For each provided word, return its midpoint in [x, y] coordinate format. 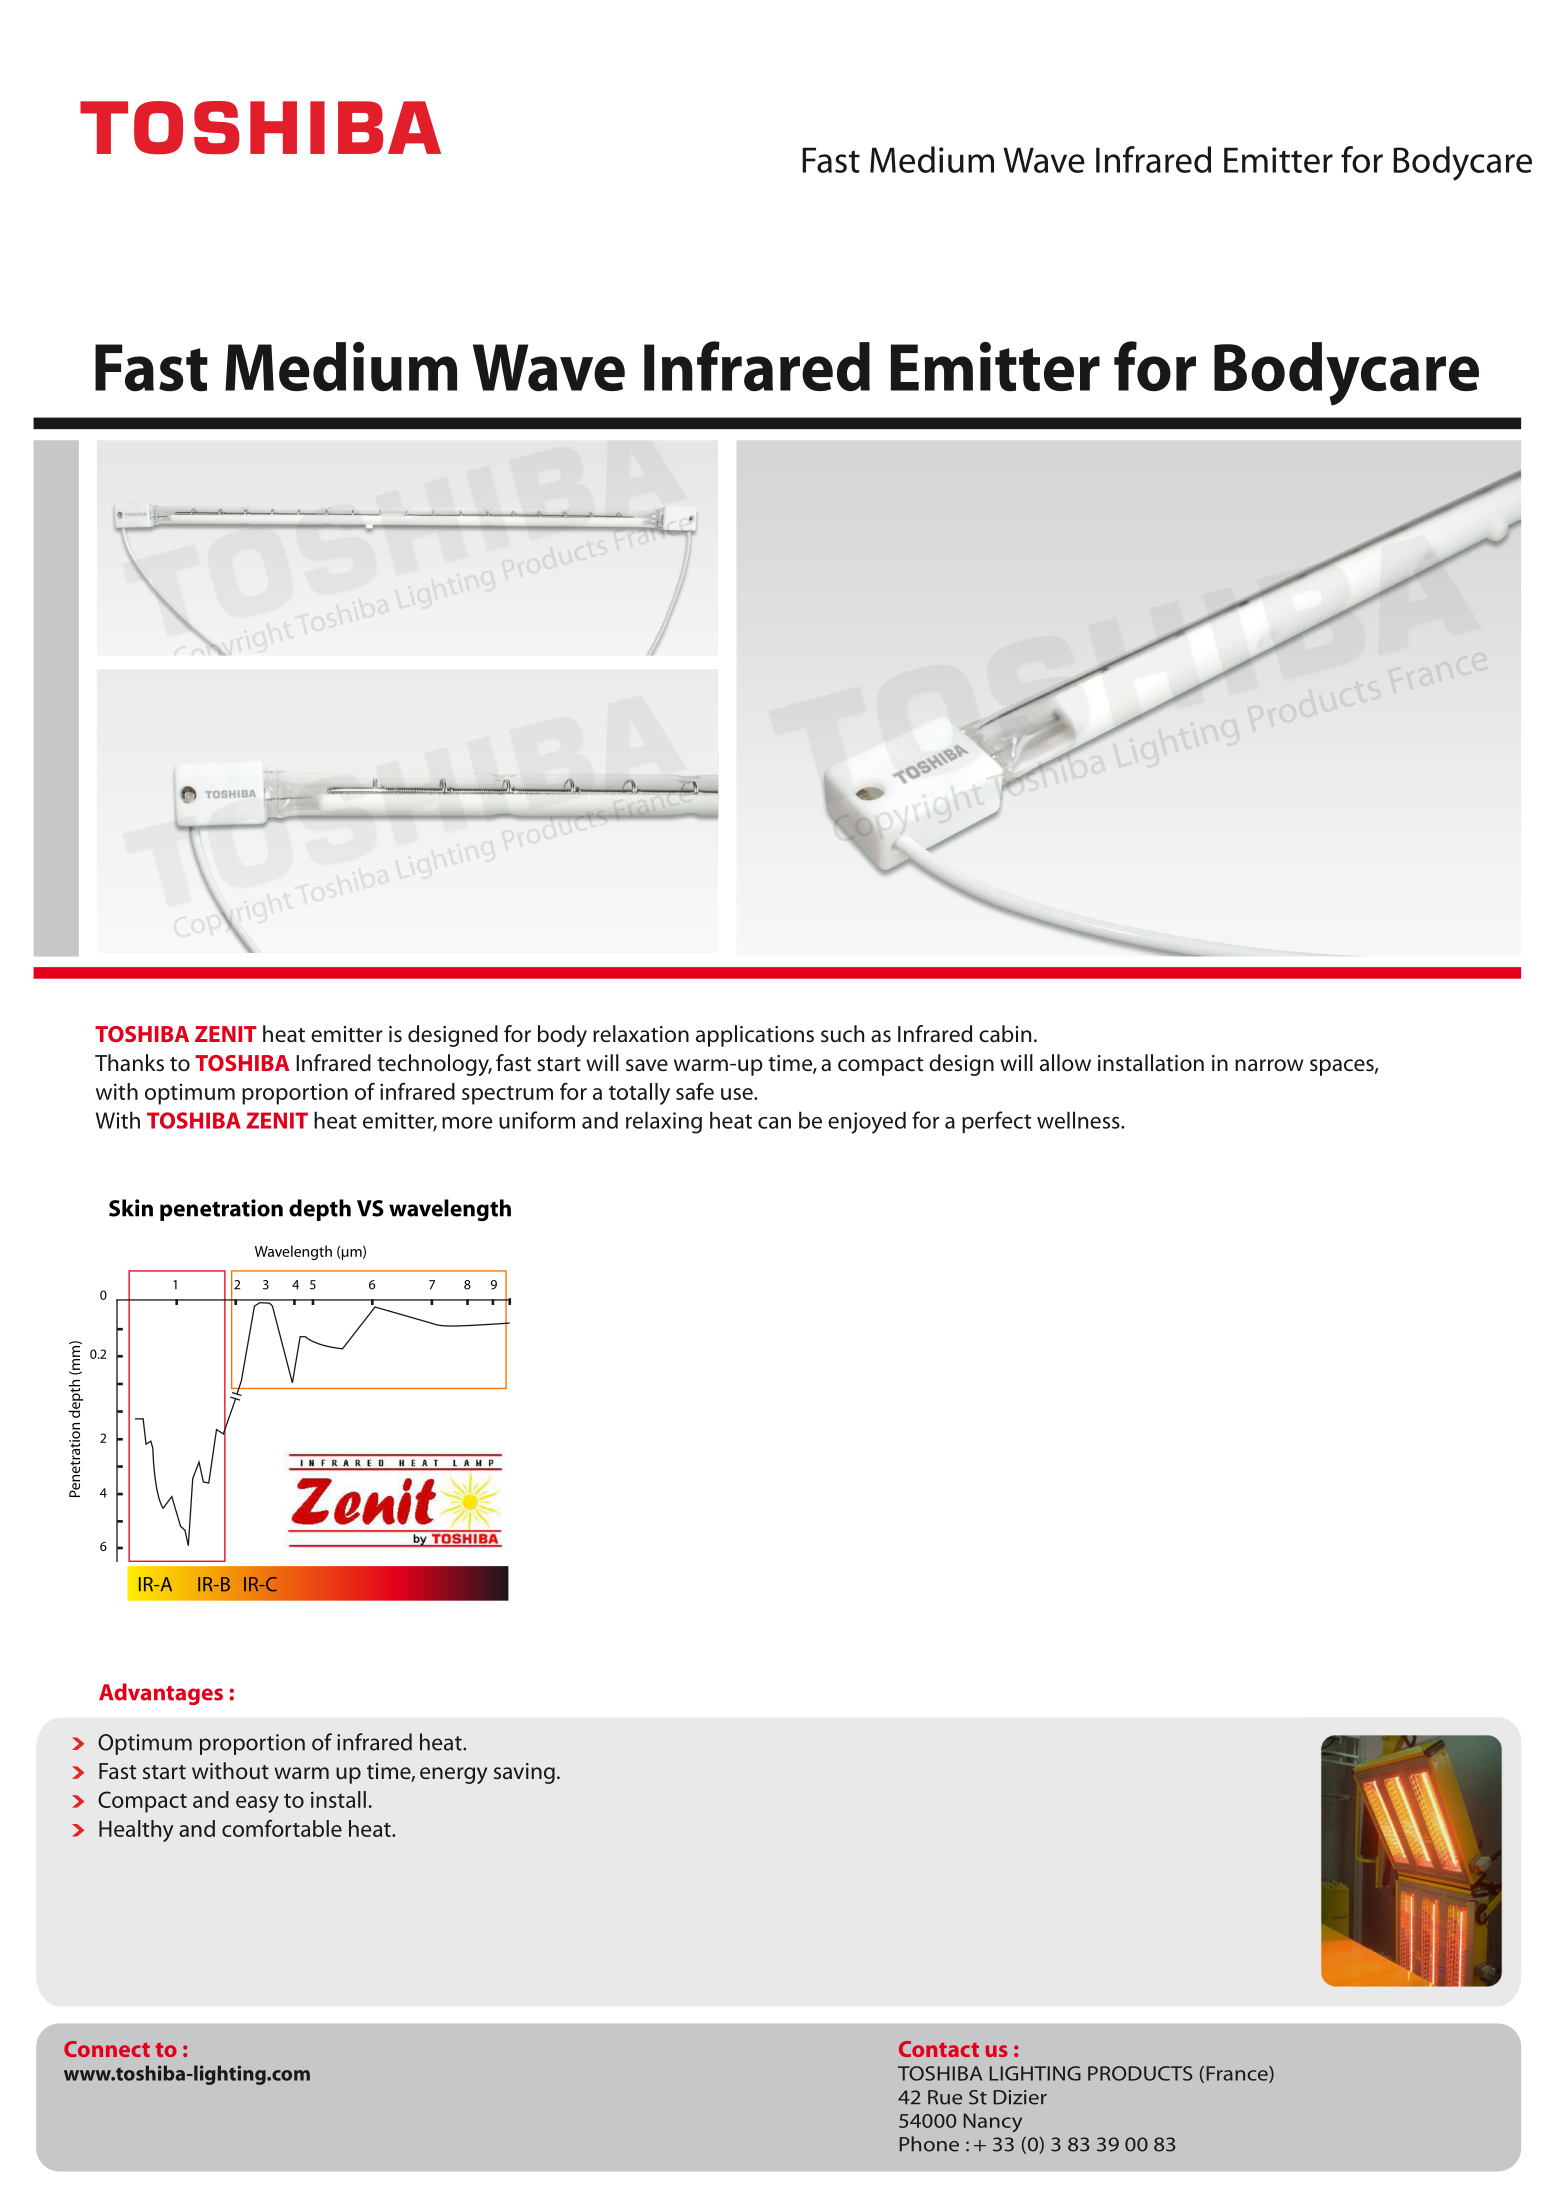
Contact [939, 2049]
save [647, 1065]
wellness [1079, 1120]
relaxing [664, 1122]
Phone [929, 2144]
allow [1065, 1063]
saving [524, 1773]
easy [257, 1804]
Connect [107, 2049]
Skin [131, 1208]
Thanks [129, 1063]
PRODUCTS [1140, 2073]
